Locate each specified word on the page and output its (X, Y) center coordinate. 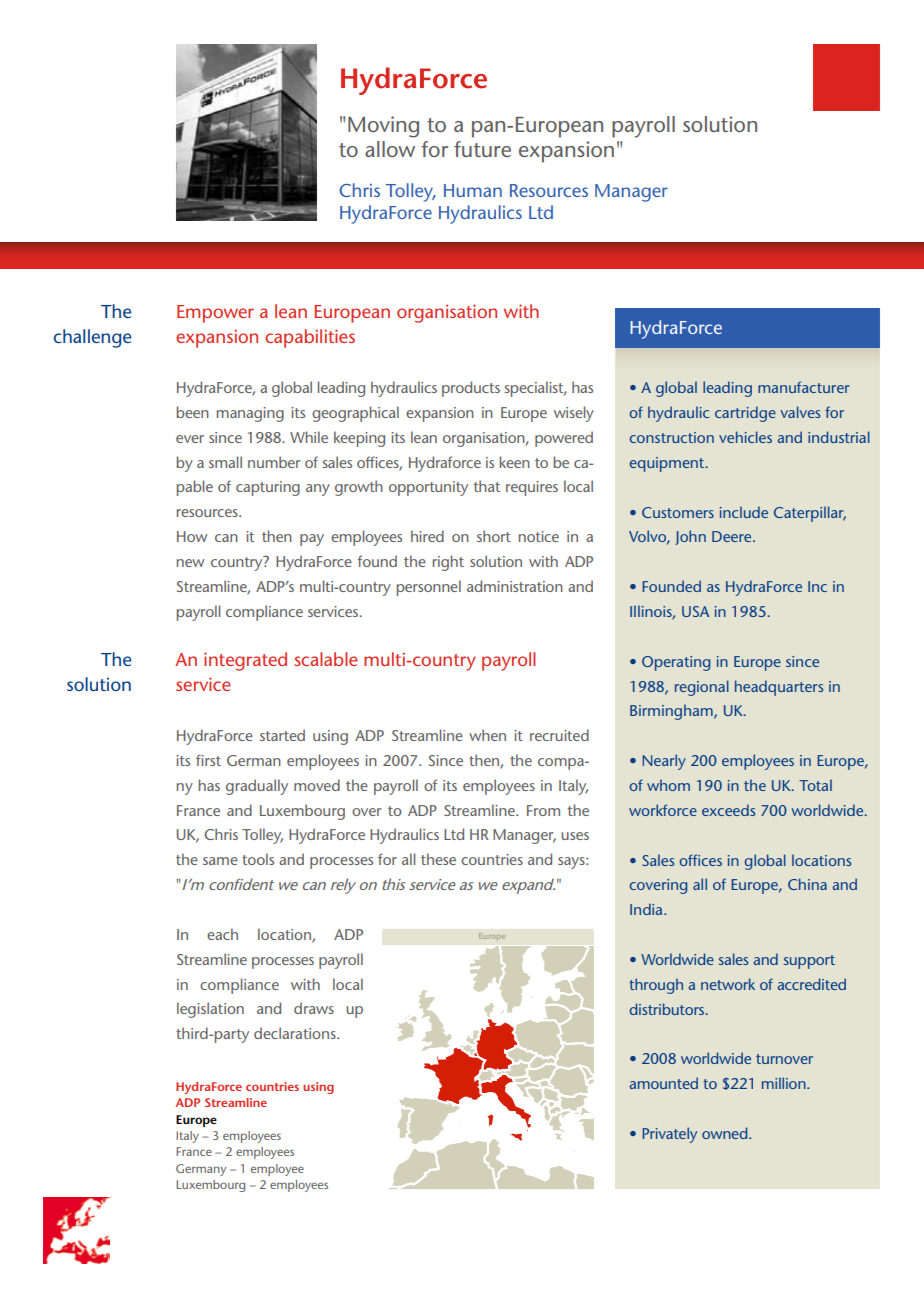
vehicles (745, 437)
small (225, 462)
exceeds (728, 810)
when (487, 735)
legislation (210, 1010)
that (487, 486)
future (482, 149)
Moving (383, 127)
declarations (296, 1033)
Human (473, 190)
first (208, 760)
